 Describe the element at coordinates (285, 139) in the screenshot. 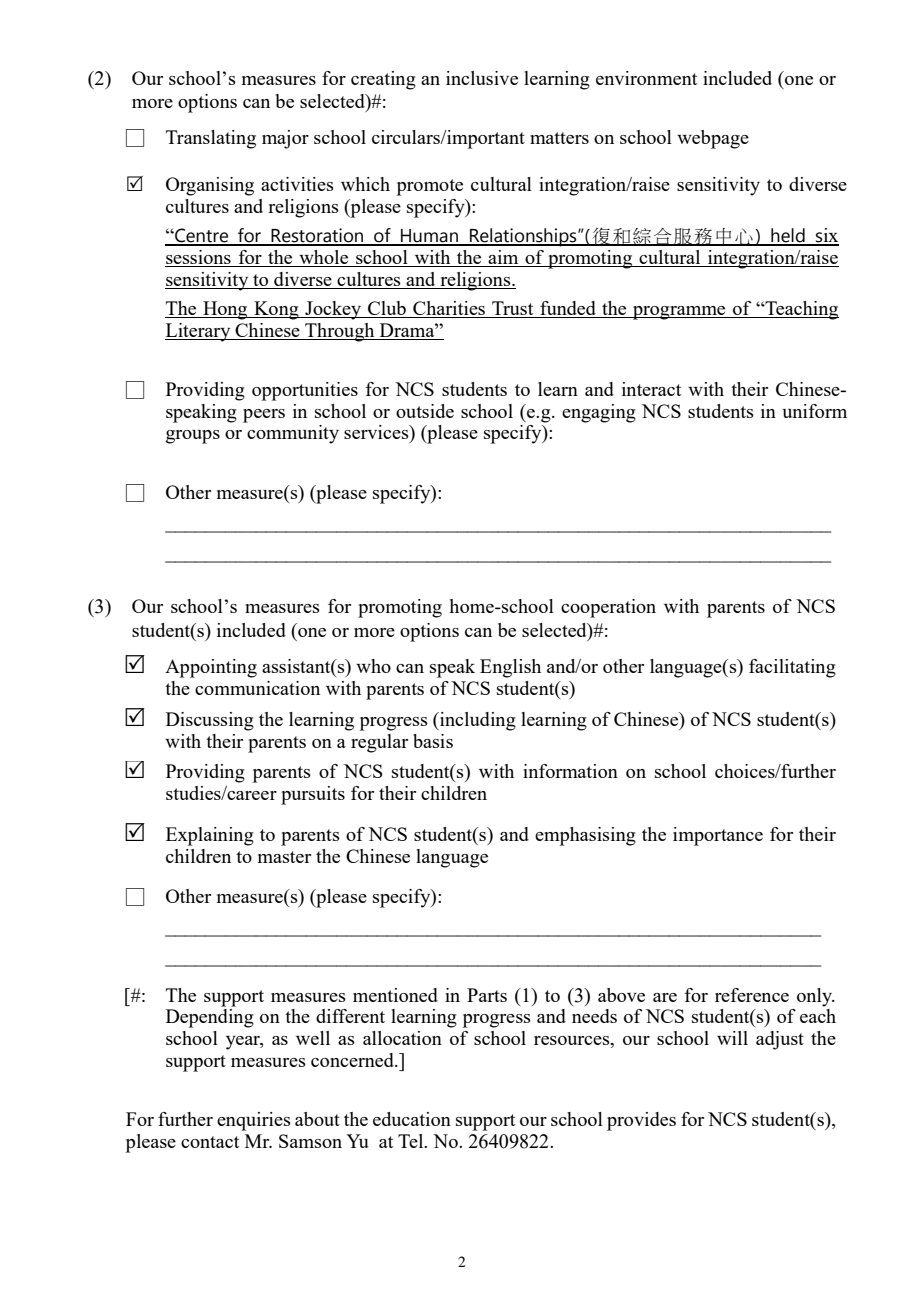

I see `major` at that location.
